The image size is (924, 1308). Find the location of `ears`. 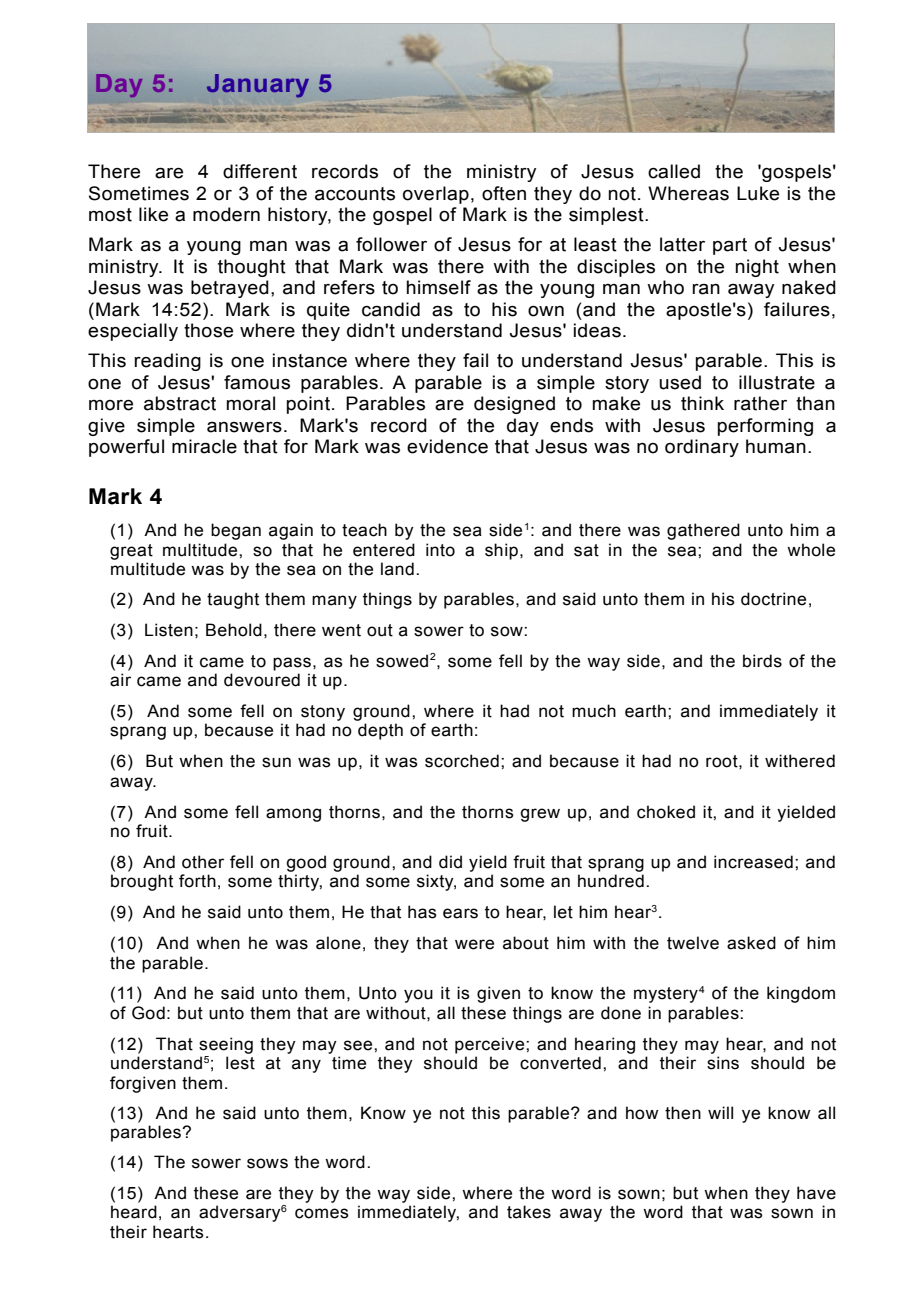

ears is located at coordinates (460, 913).
